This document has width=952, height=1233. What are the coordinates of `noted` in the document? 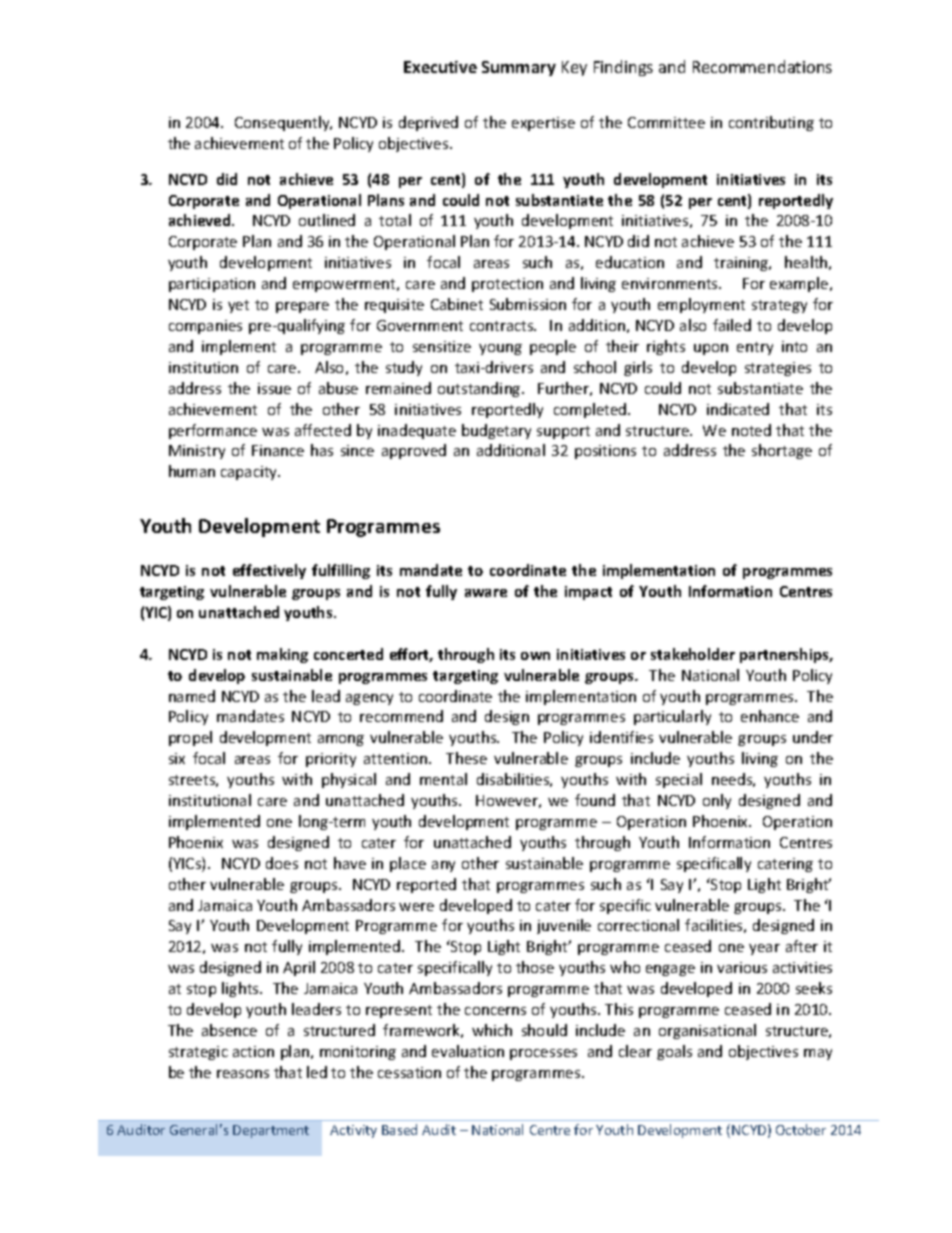 It's located at (751, 430).
